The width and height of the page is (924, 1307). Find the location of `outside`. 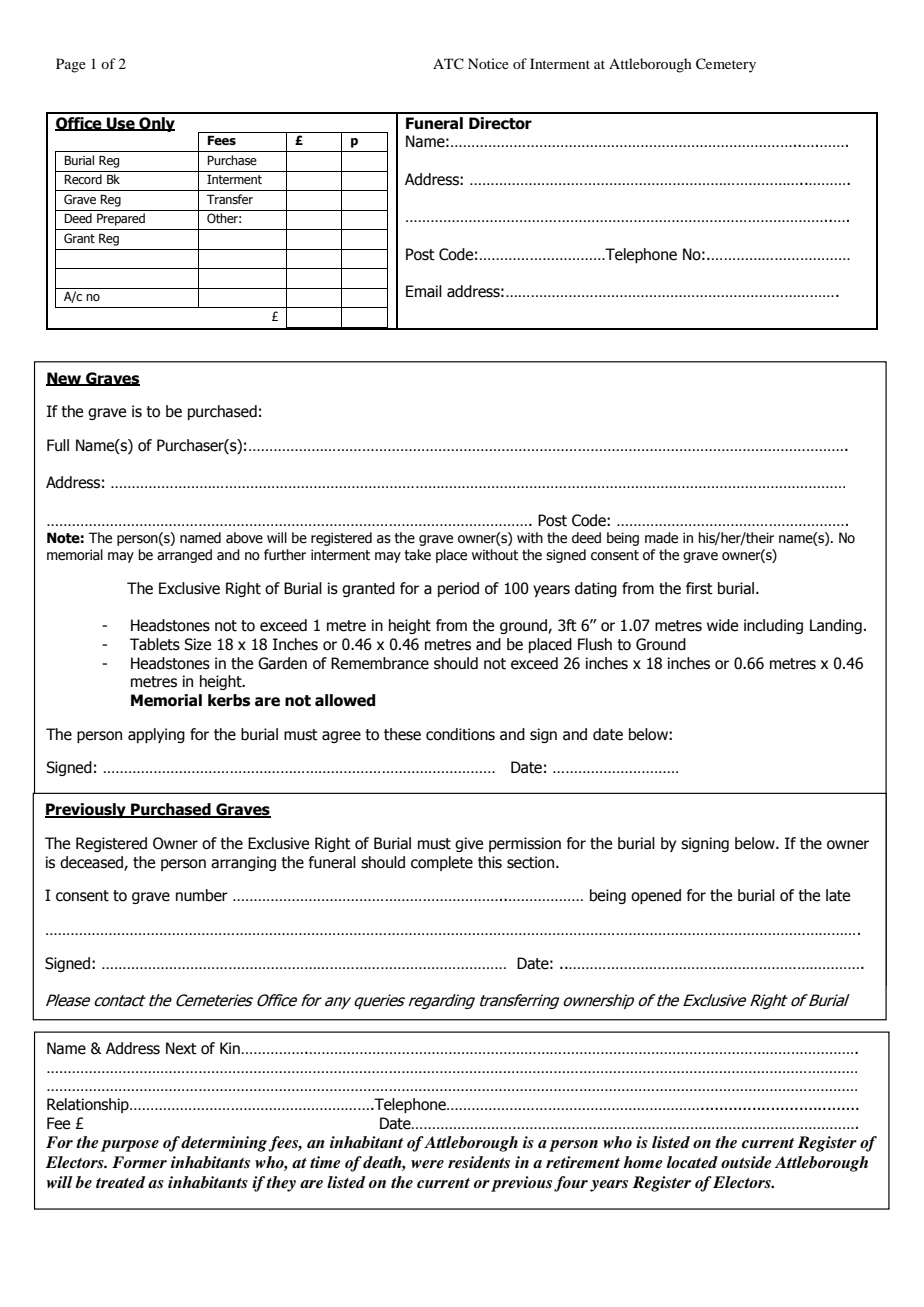

outside is located at coordinates (746, 1162).
